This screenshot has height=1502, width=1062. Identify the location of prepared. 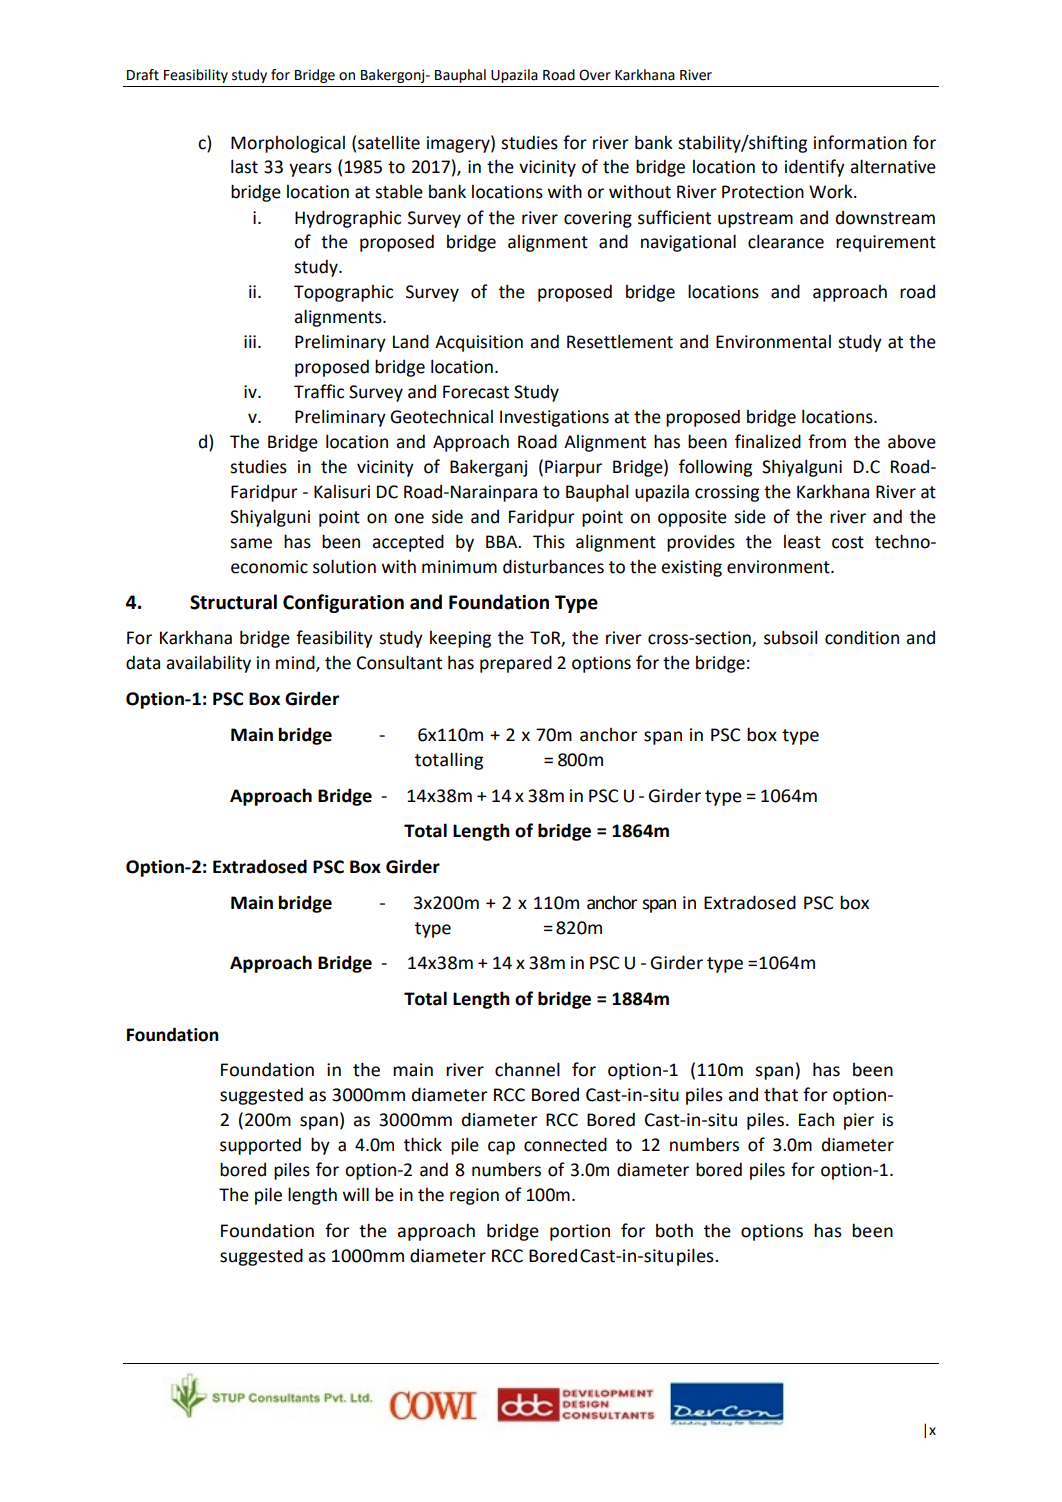
(516, 664).
